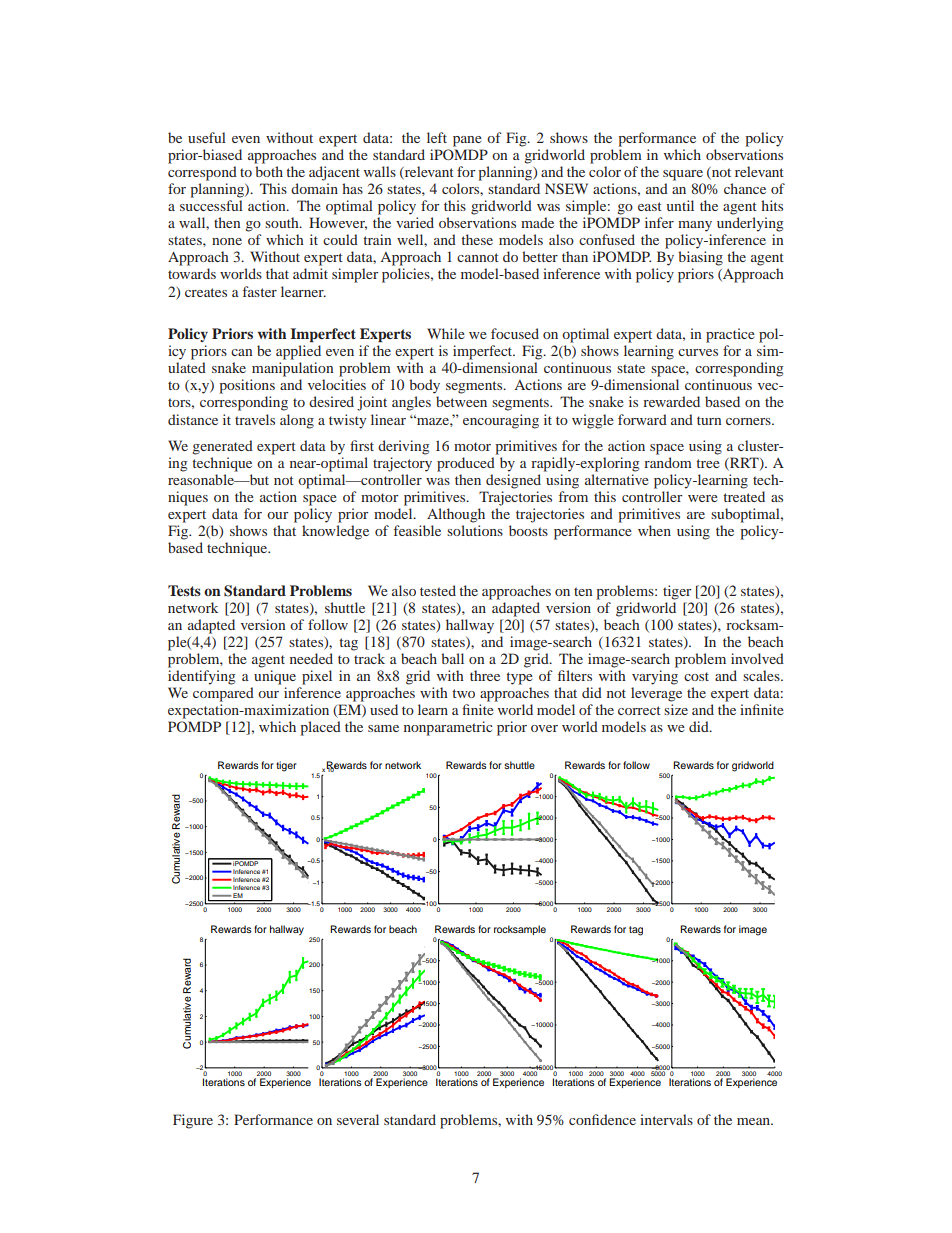  I want to click on size, so click(676, 709).
